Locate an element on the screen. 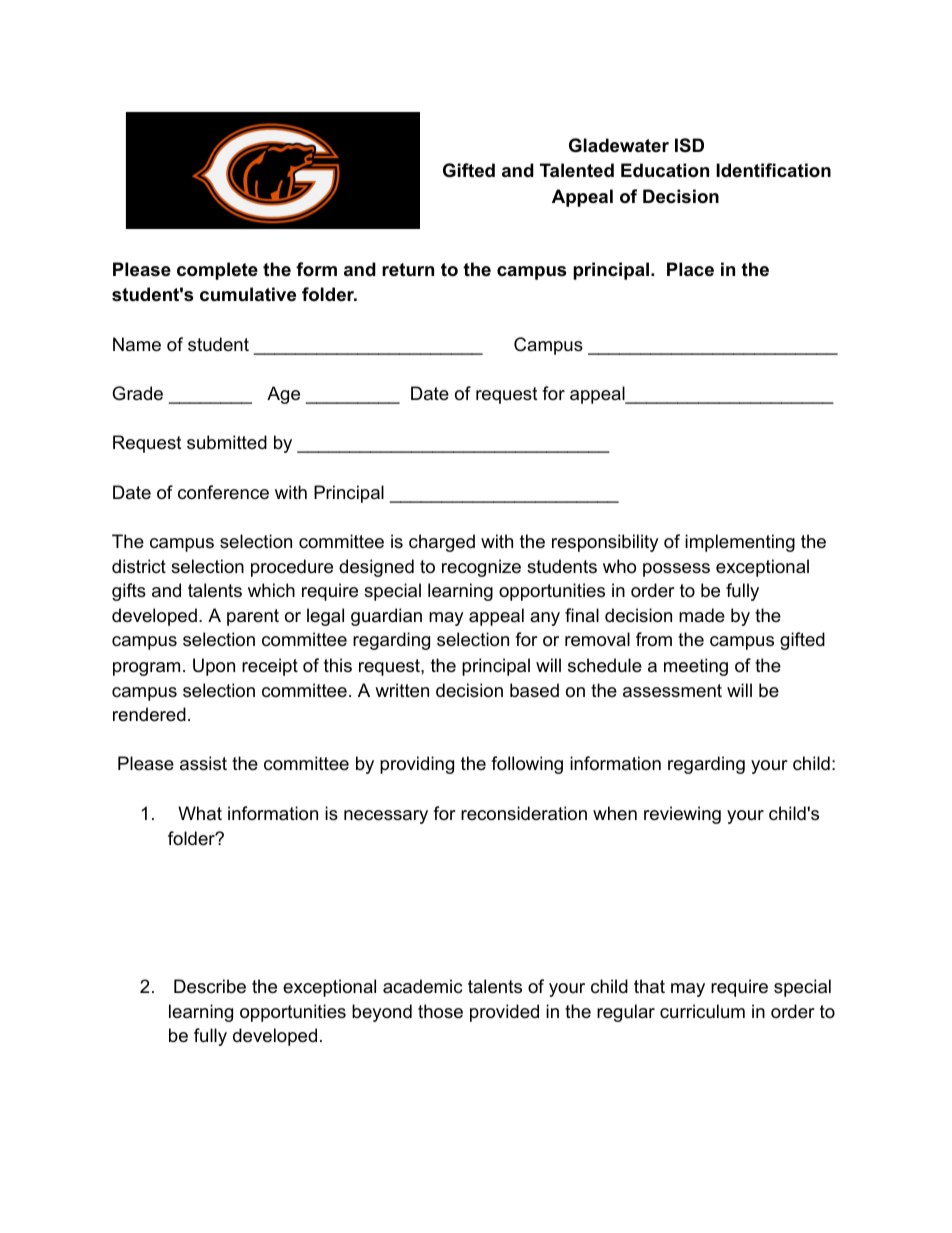  parent is located at coordinates (253, 617).
